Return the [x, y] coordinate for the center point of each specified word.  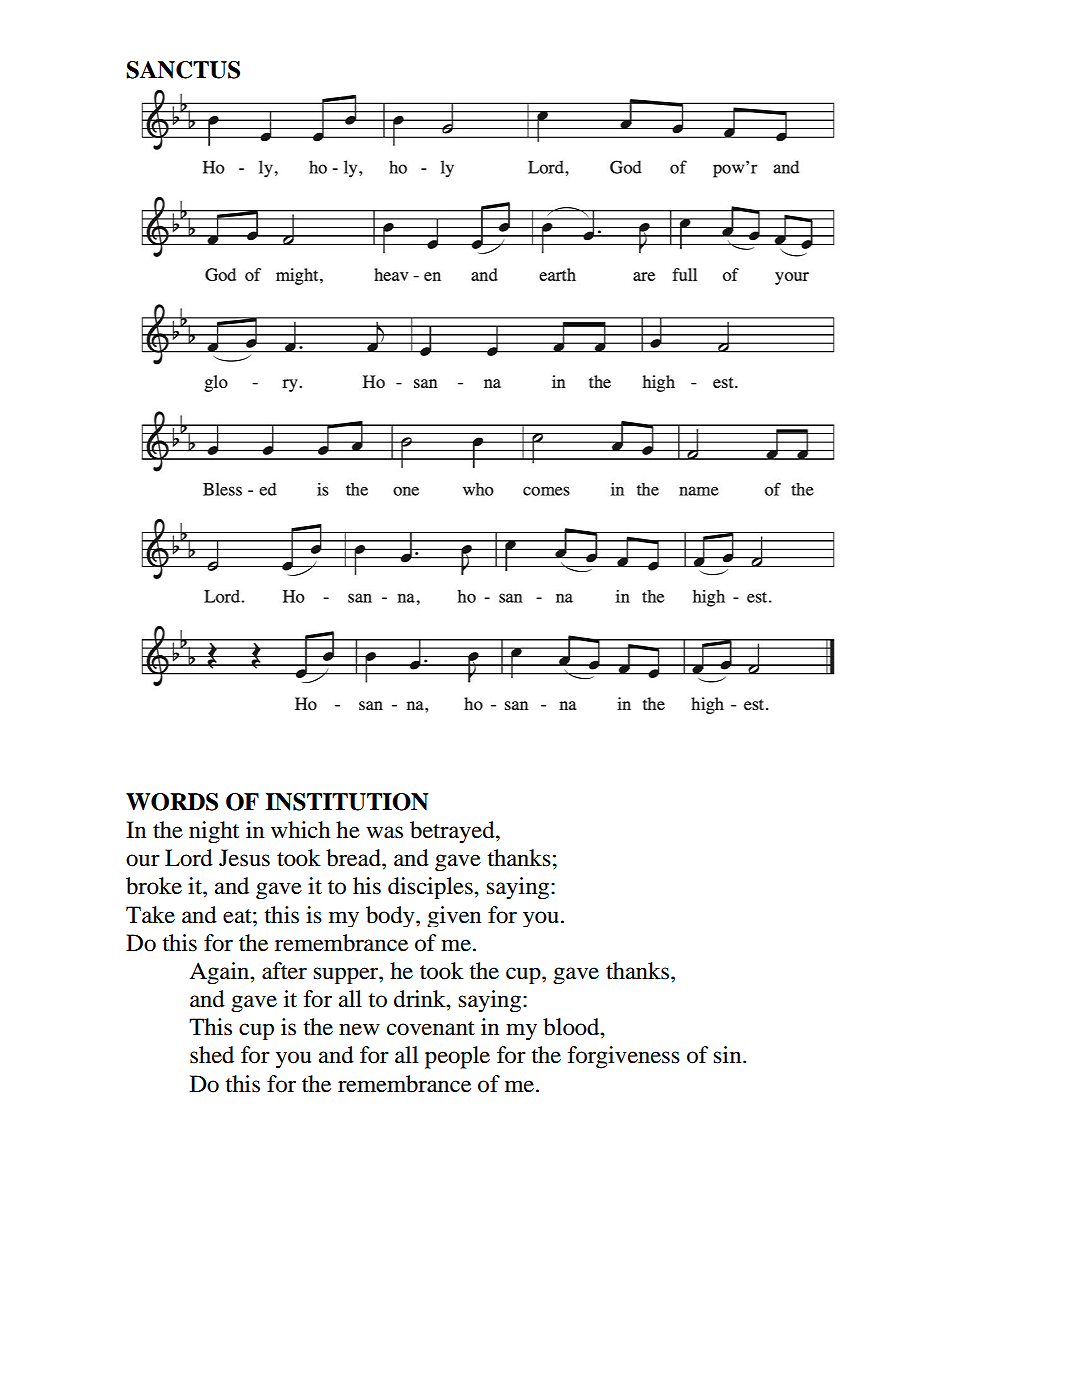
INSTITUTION [347, 802]
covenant [431, 1028]
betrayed [453, 832]
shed [212, 1055]
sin [728, 1055]
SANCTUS [183, 70]
